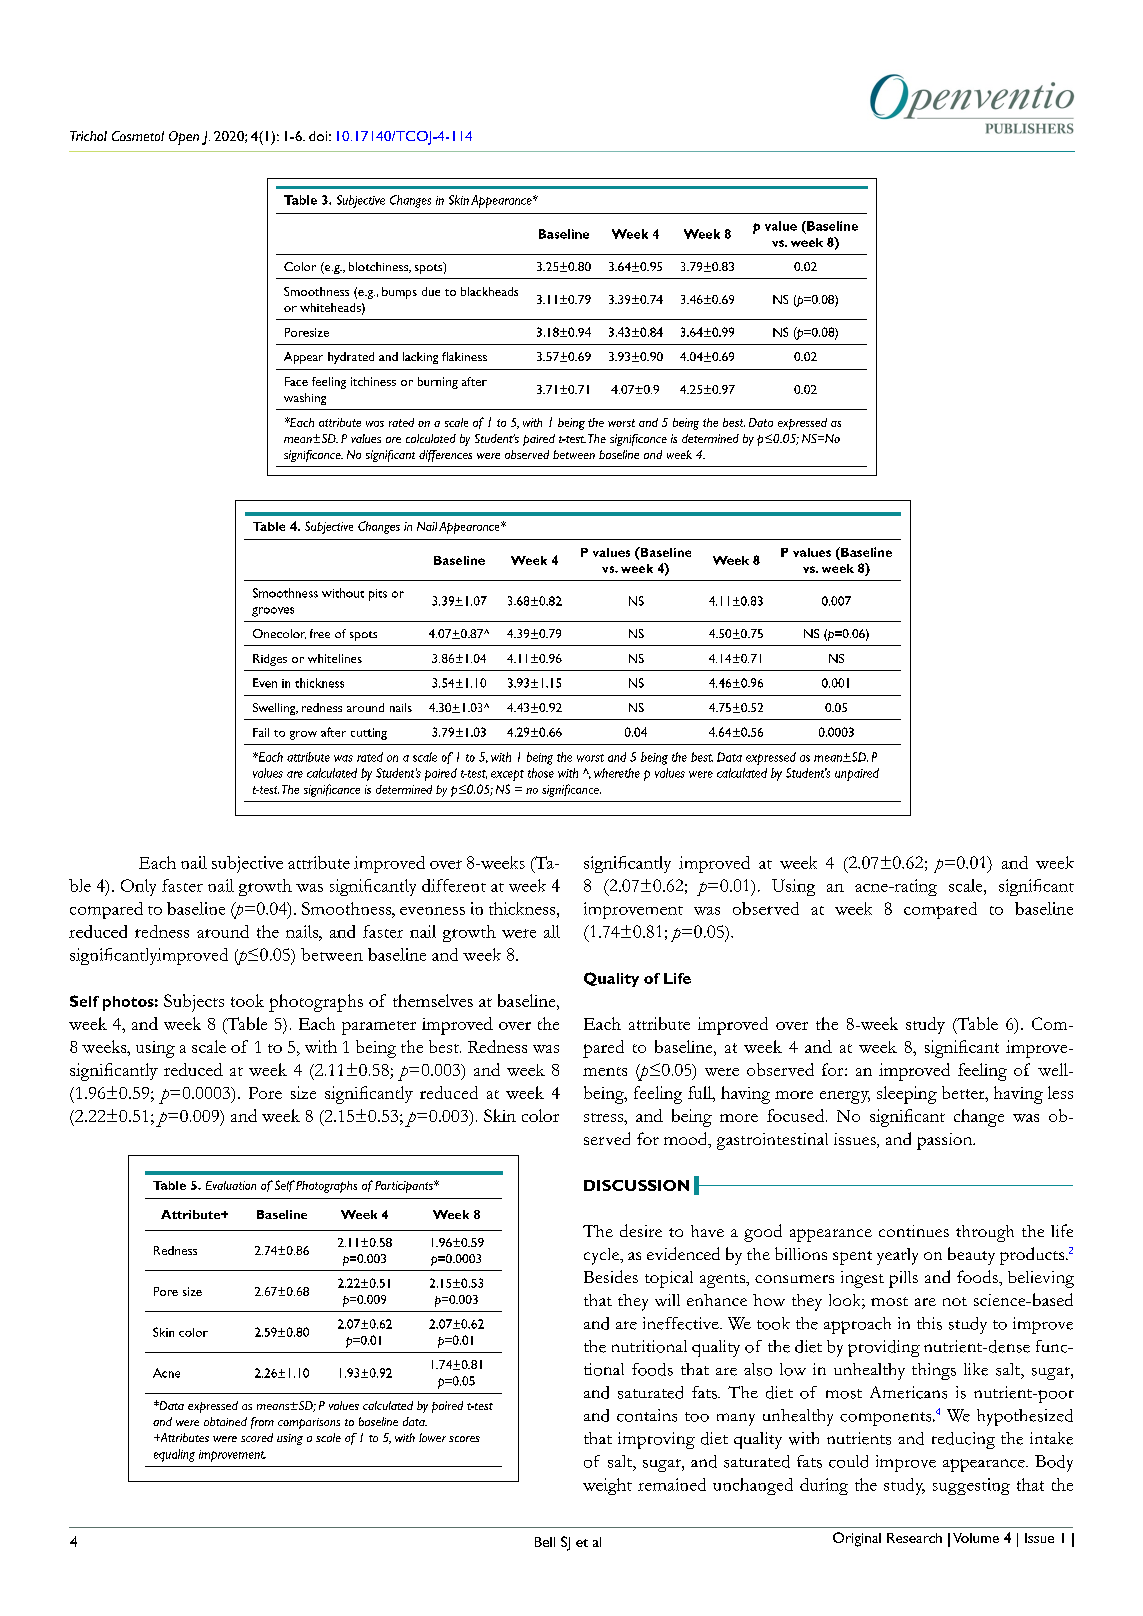 This screenshot has height=1616, width=1143. I want to click on scored, so click(257, 1437).
